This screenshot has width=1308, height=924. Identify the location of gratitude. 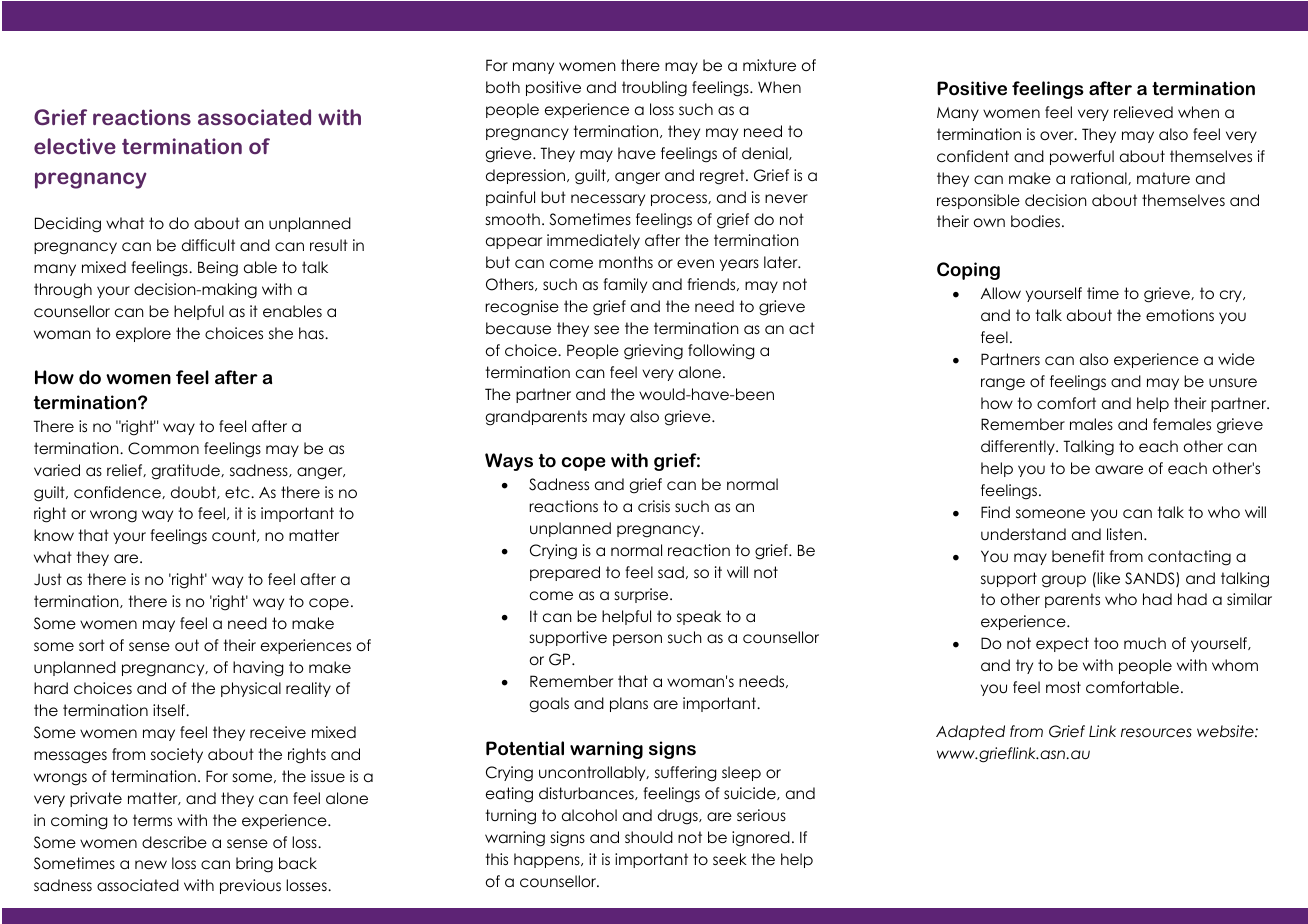
(186, 472).
